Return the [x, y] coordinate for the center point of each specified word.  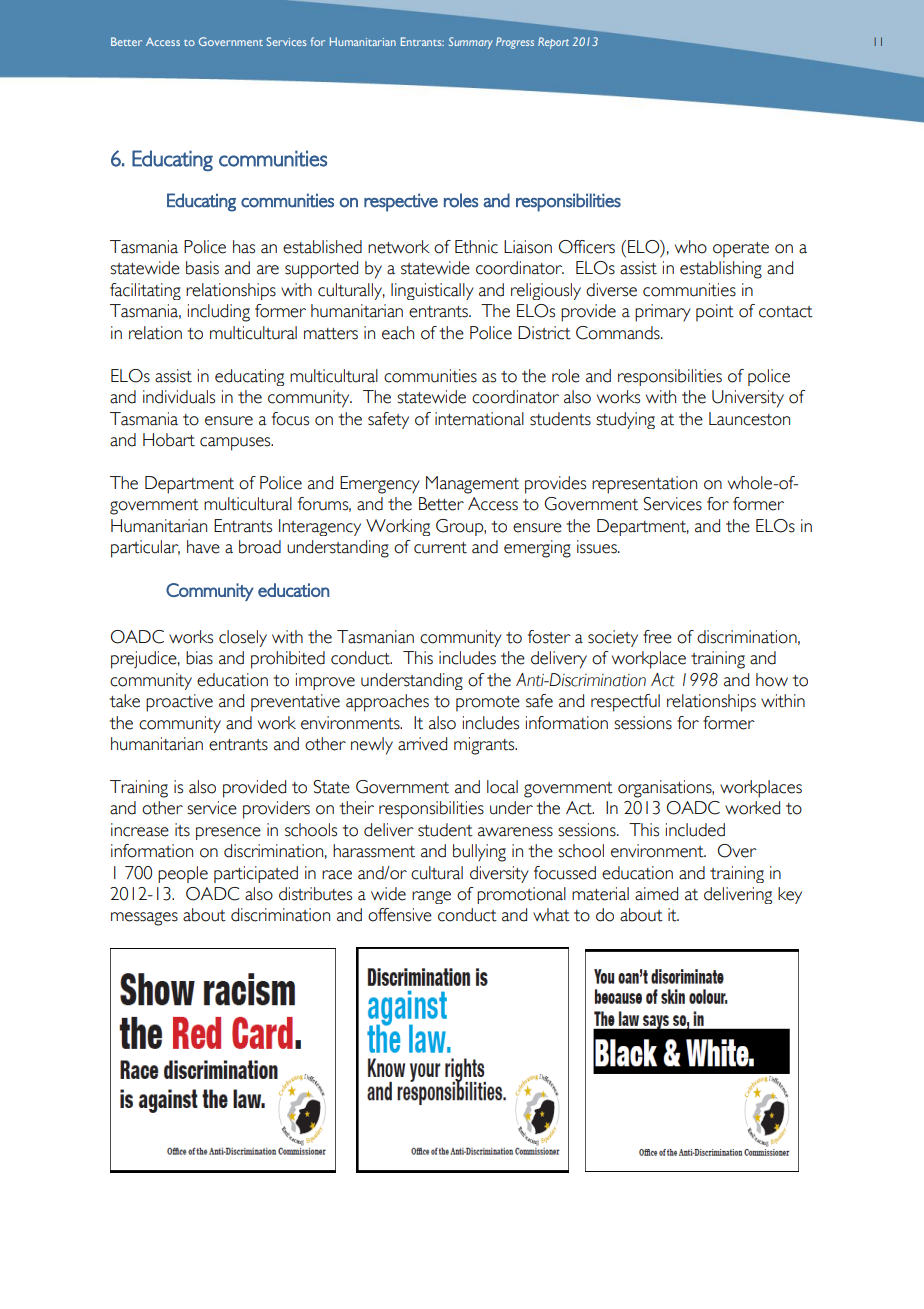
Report [553, 43]
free [657, 637]
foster [549, 637]
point [715, 313]
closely [243, 638]
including [219, 313]
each [398, 333]
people [183, 874]
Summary [471, 43]
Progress [515, 43]
